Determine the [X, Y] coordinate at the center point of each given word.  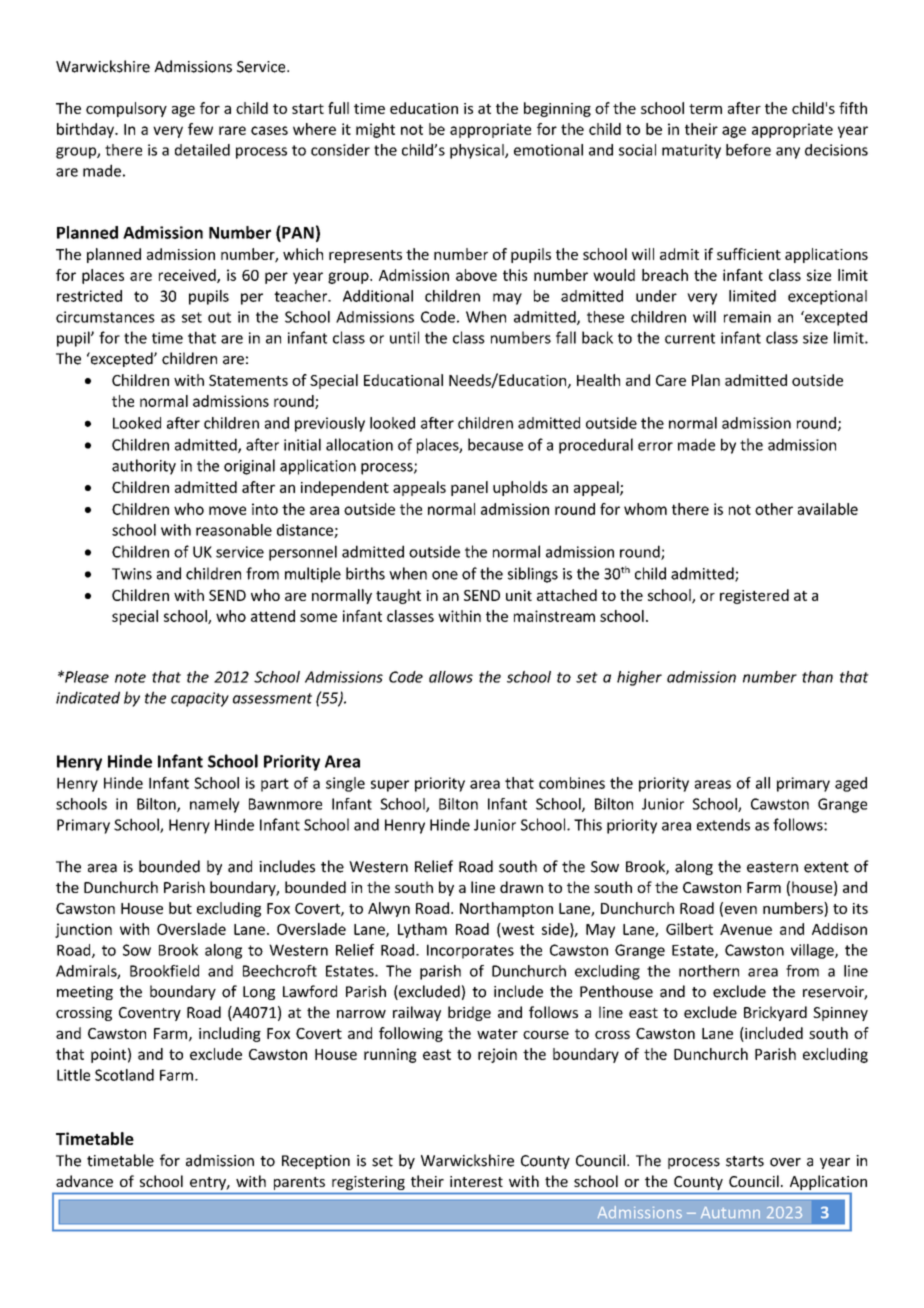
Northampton [506, 909]
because [495, 444]
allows [451, 677]
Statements [248, 380]
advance [84, 1181]
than [817, 677]
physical [478, 151]
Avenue [746, 929]
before [748, 150]
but [180, 908]
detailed [202, 150]
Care [671, 380]
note [130, 677]
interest [476, 1181]
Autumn [730, 1212]
